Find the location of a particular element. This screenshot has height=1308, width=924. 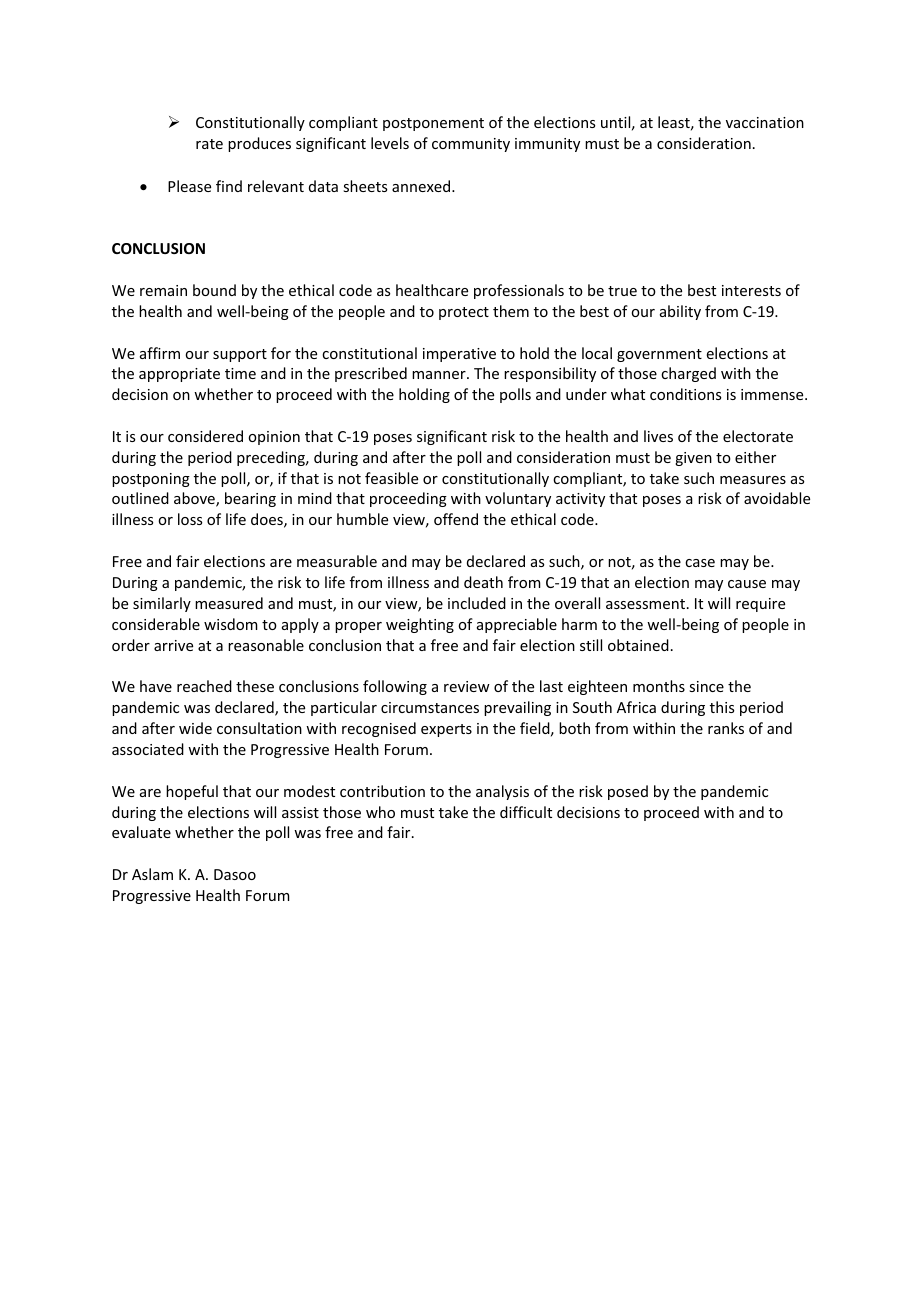

Aslam is located at coordinates (152, 874).
